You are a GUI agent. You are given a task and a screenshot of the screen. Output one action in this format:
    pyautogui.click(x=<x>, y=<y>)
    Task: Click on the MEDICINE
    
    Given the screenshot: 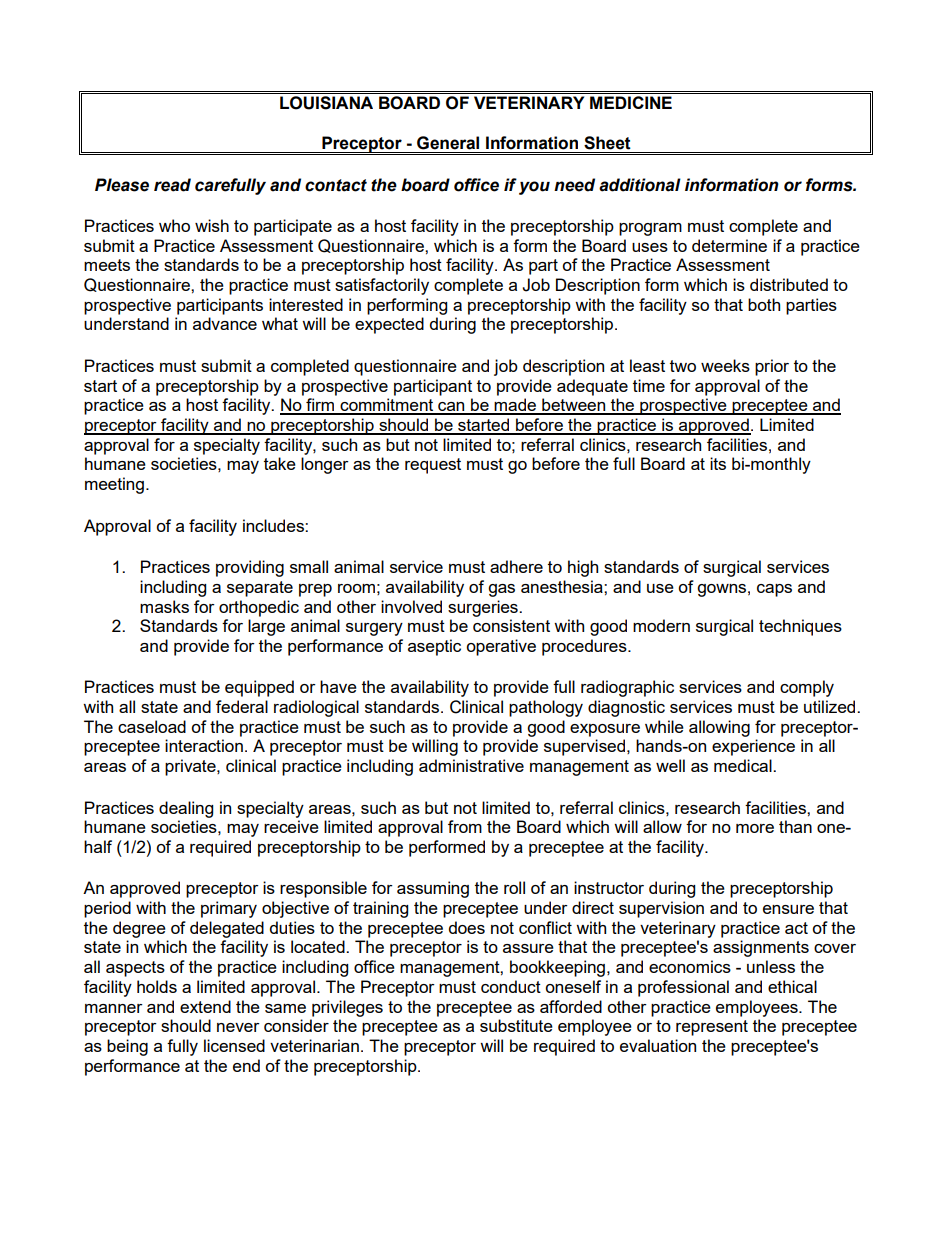 What is the action you would take?
    pyautogui.click(x=631, y=102)
